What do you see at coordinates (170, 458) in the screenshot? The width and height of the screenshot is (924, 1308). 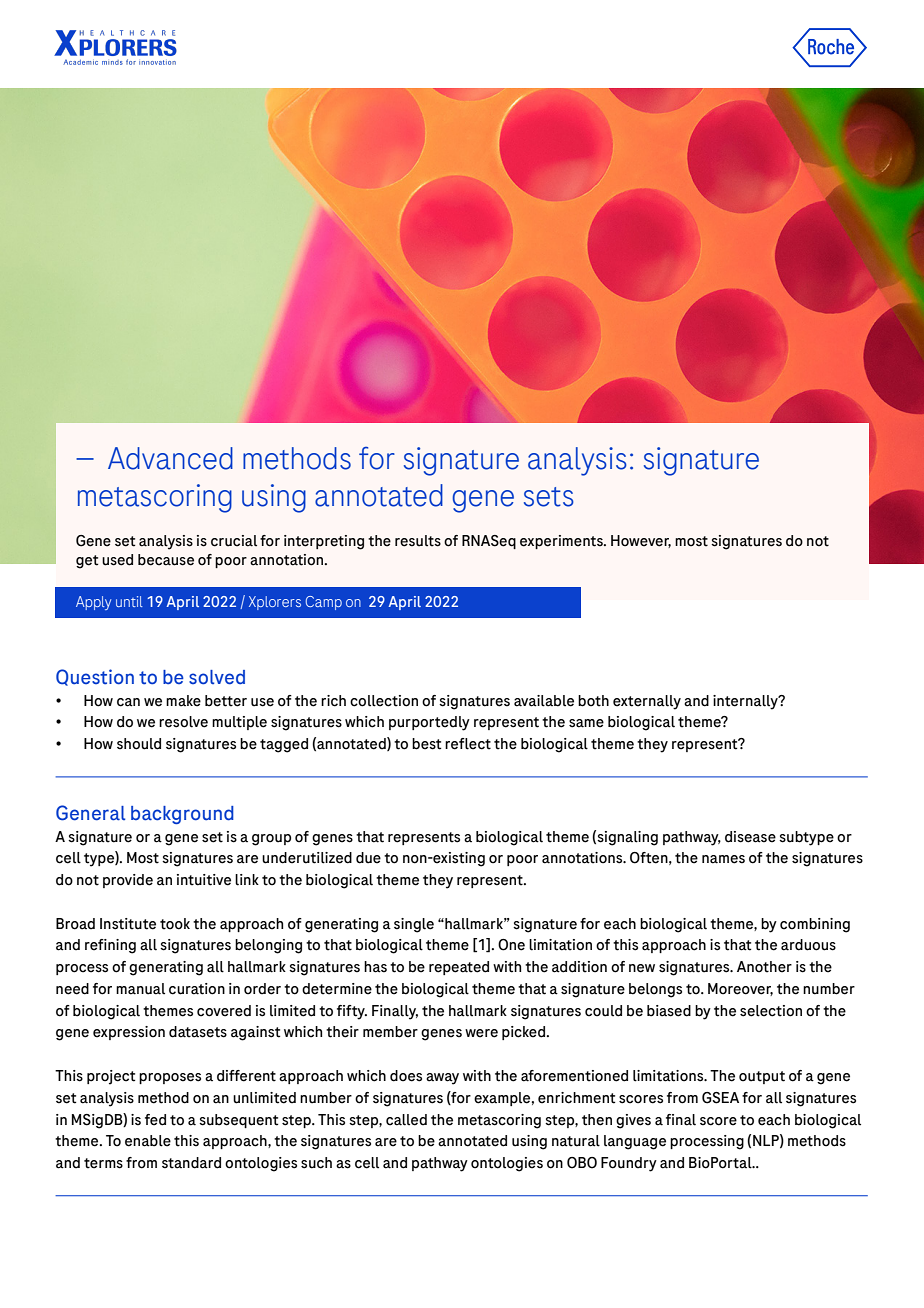 I see `Advanced` at bounding box center [170, 458].
